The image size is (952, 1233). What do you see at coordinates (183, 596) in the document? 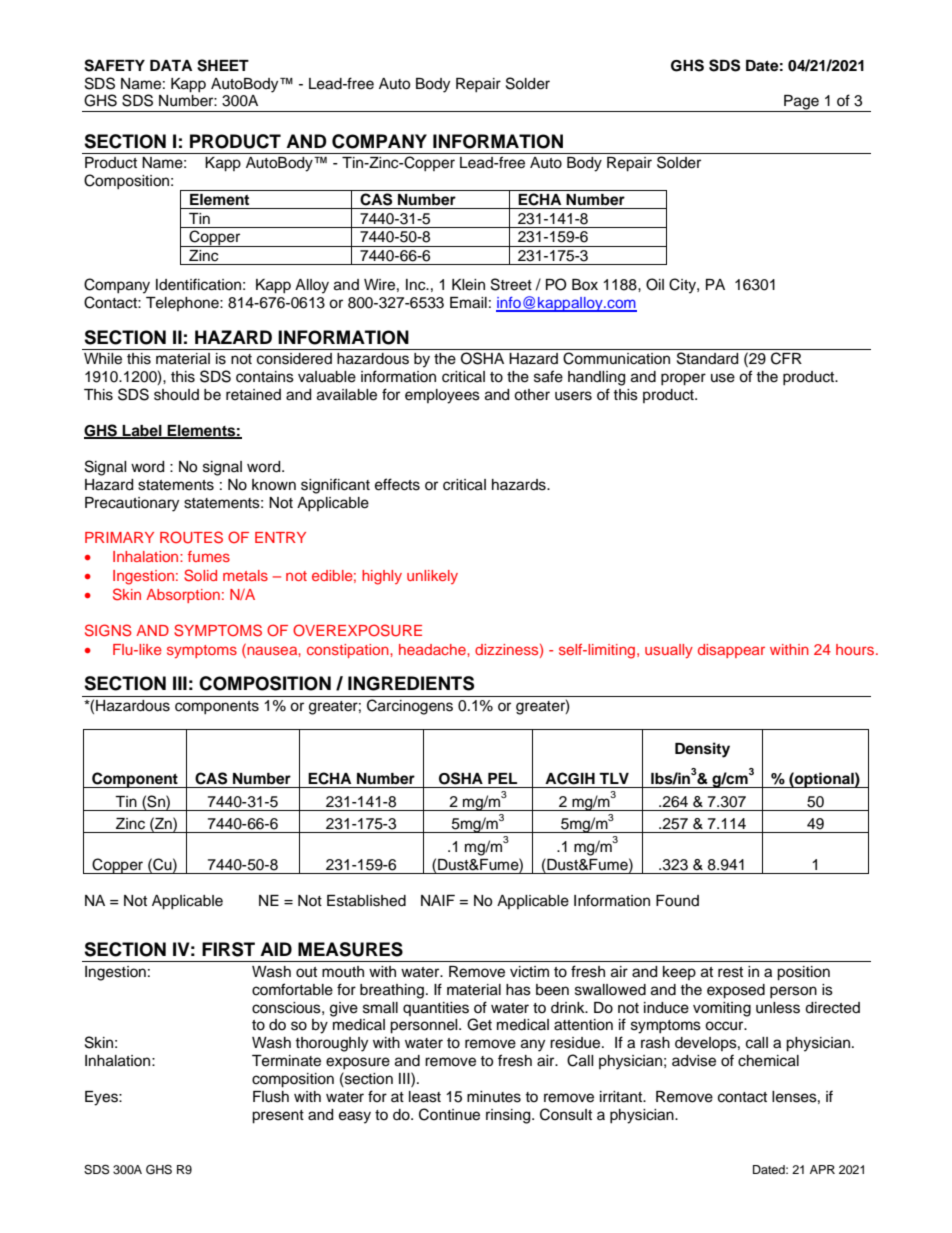
I see `Absorption` at bounding box center [183, 596].
